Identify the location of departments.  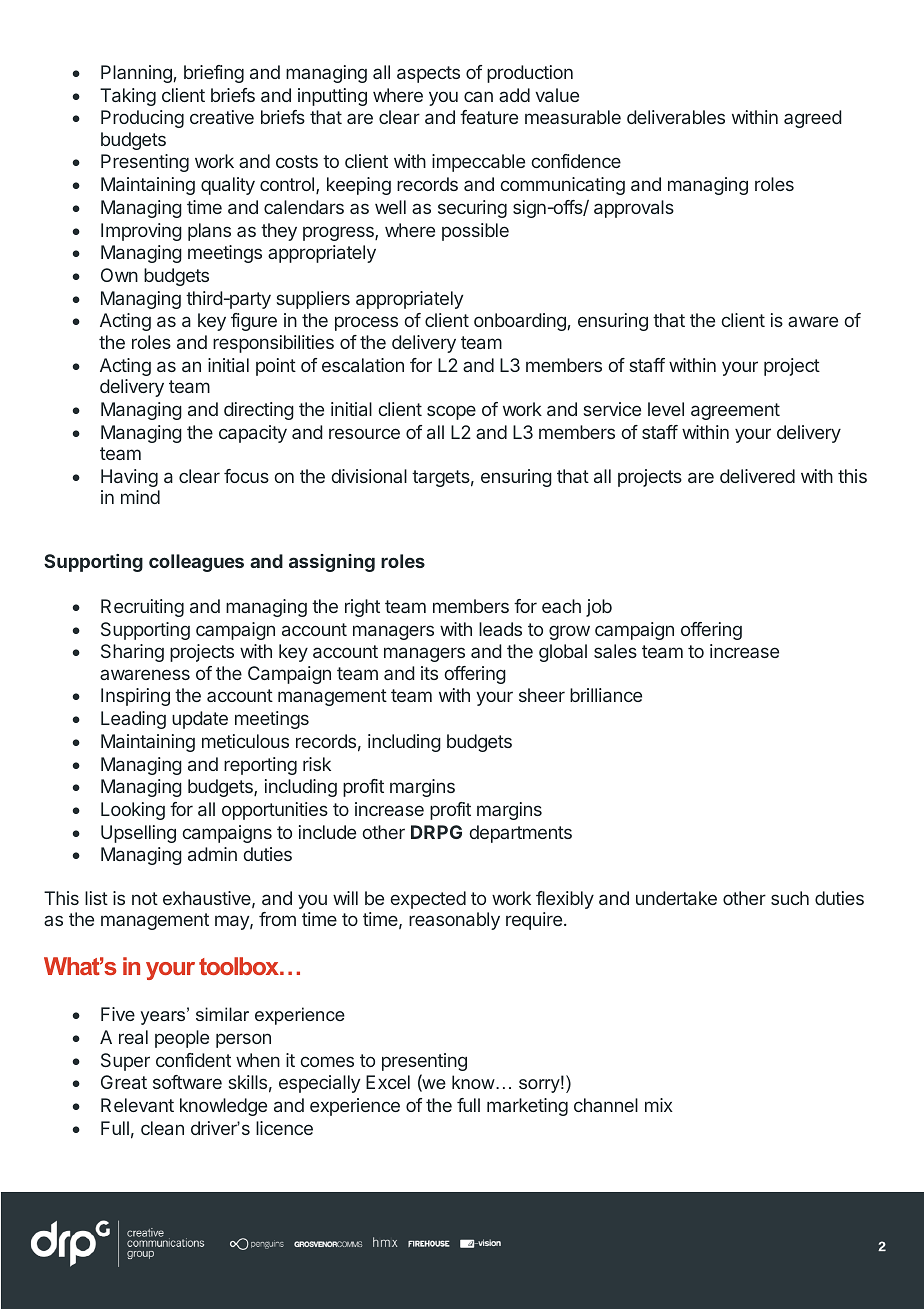
(520, 834).
